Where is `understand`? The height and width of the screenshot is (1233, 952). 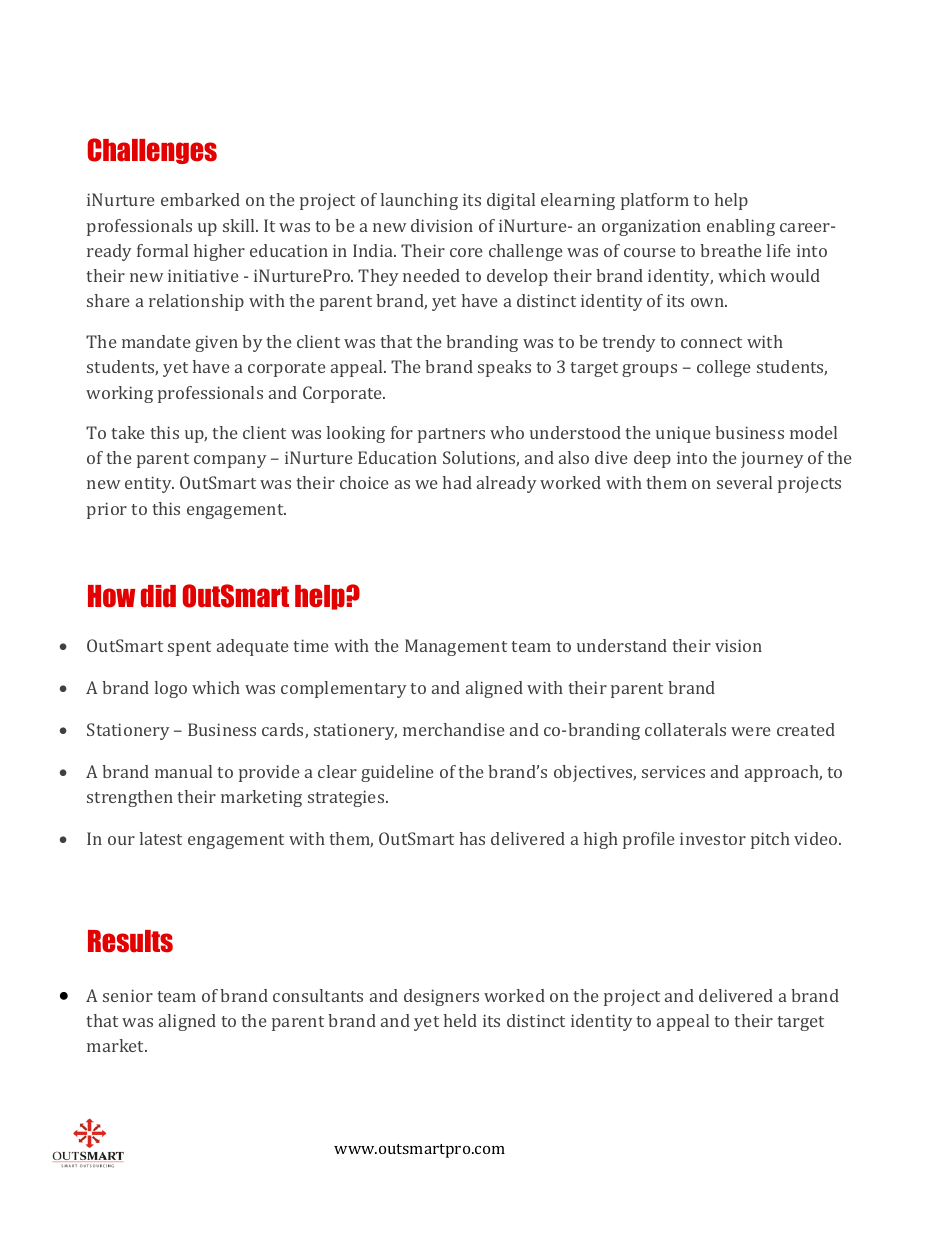
understand is located at coordinates (622, 645).
